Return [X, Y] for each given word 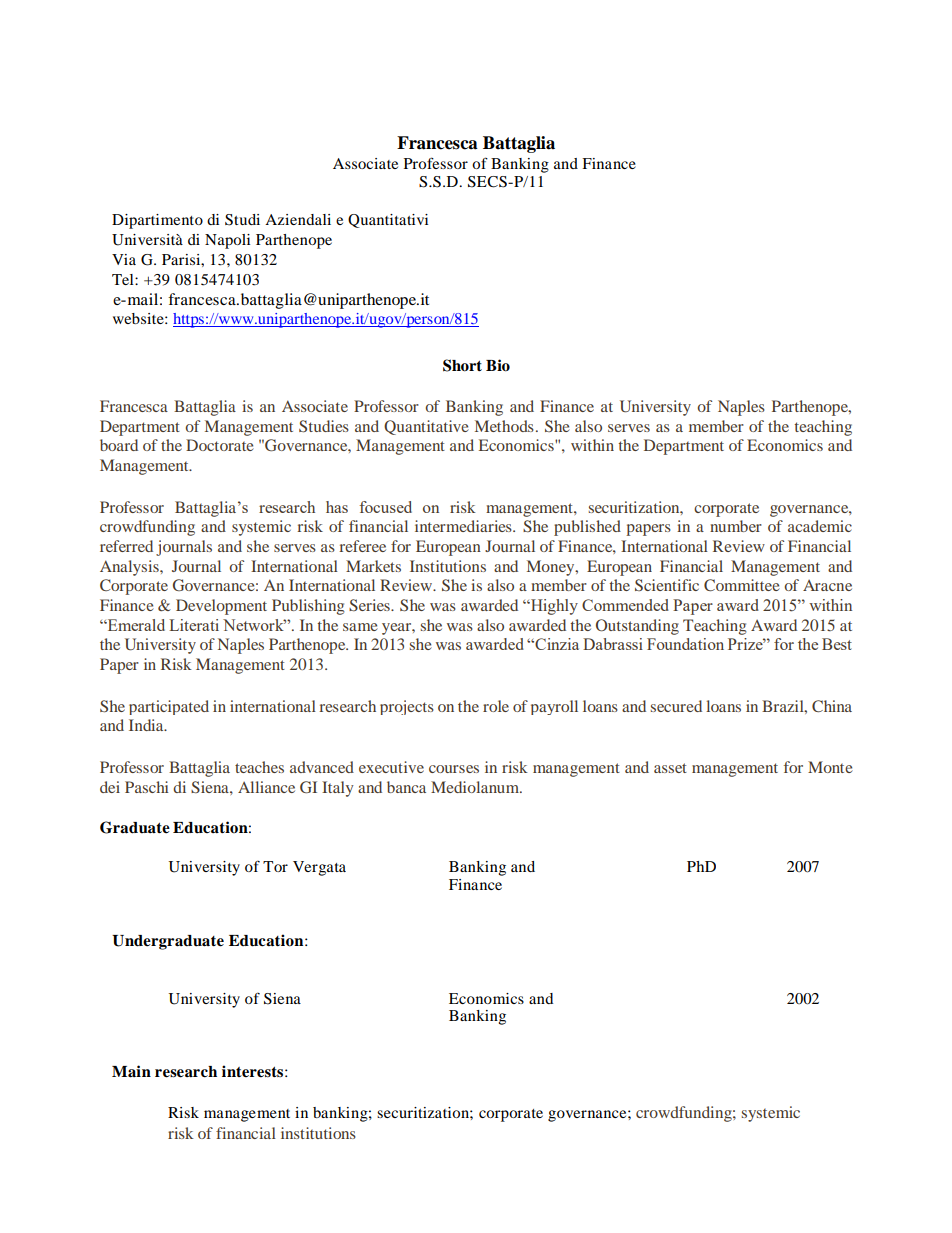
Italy [338, 789]
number [736, 526]
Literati [194, 625]
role [496, 706]
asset [670, 768]
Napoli [227, 241]
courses [454, 769]
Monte [830, 767]
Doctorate [220, 445]
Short [462, 365]
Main [131, 1071]
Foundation [685, 644]
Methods [504, 426]
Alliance [266, 787]
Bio [498, 365]
